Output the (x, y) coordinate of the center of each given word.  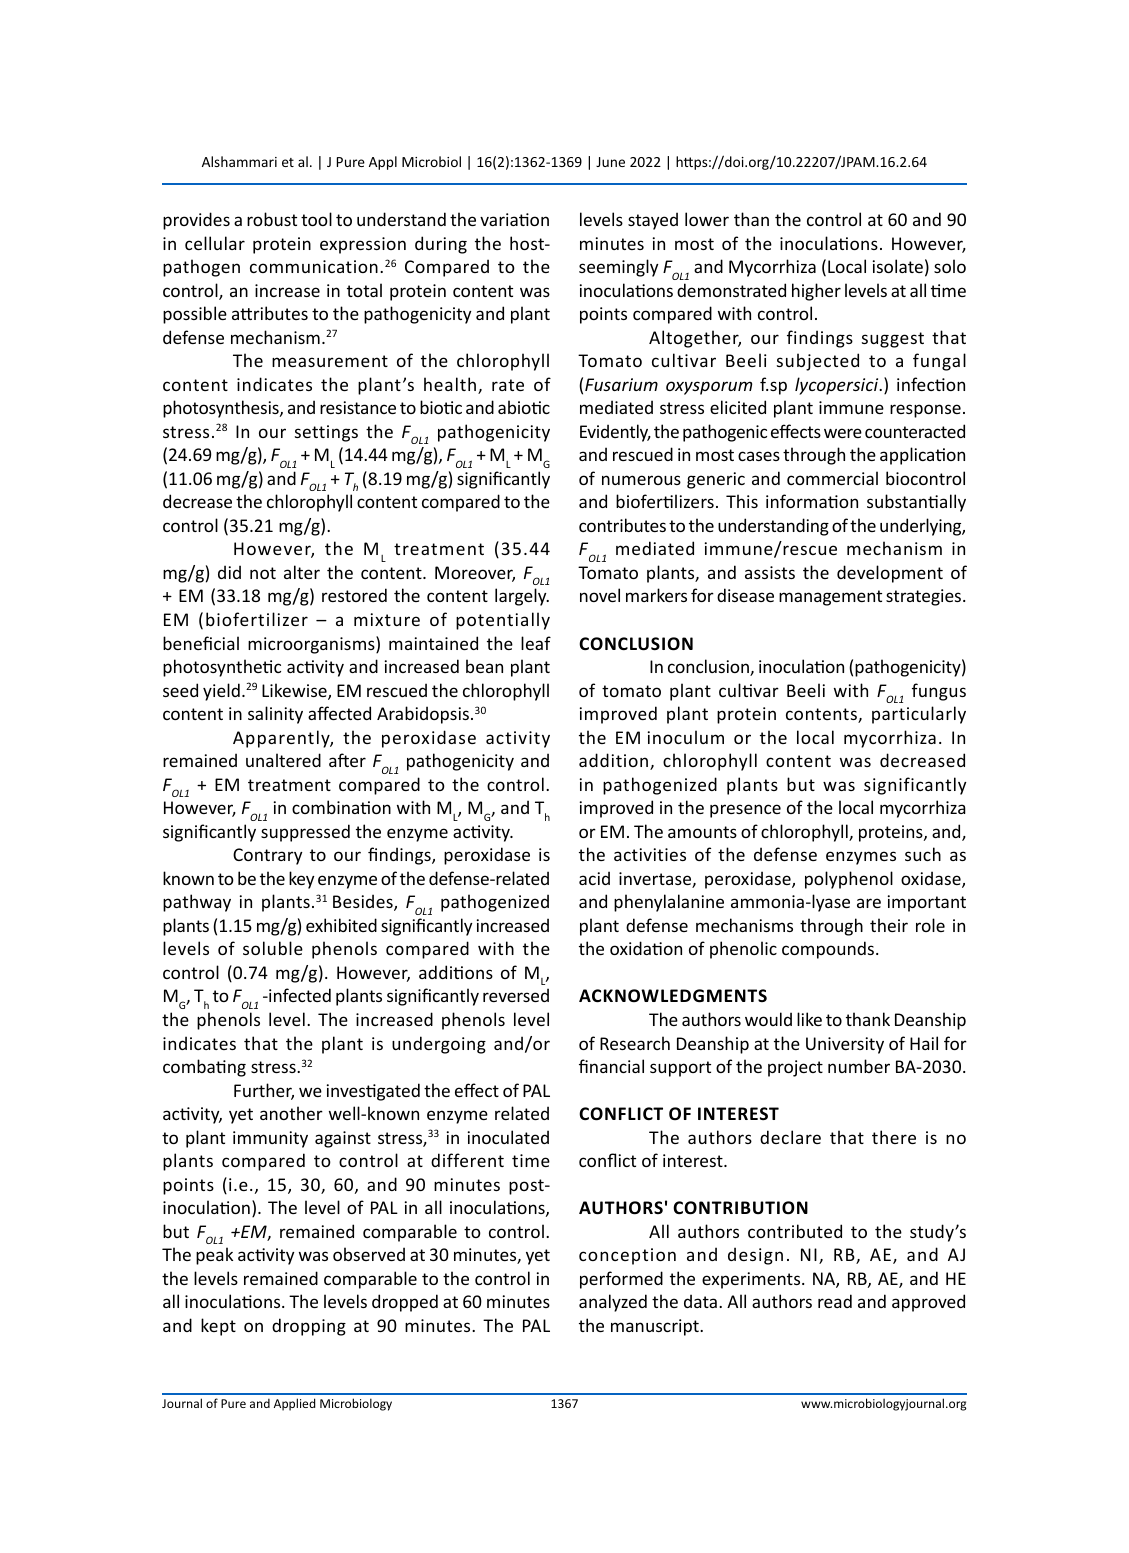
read (835, 1301)
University (845, 1045)
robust (272, 219)
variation (514, 219)
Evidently (615, 433)
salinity (275, 715)
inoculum (686, 737)
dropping (309, 1327)
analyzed (613, 1303)
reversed (516, 995)
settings (326, 433)
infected (299, 995)
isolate (898, 266)
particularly (919, 715)
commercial (832, 478)
